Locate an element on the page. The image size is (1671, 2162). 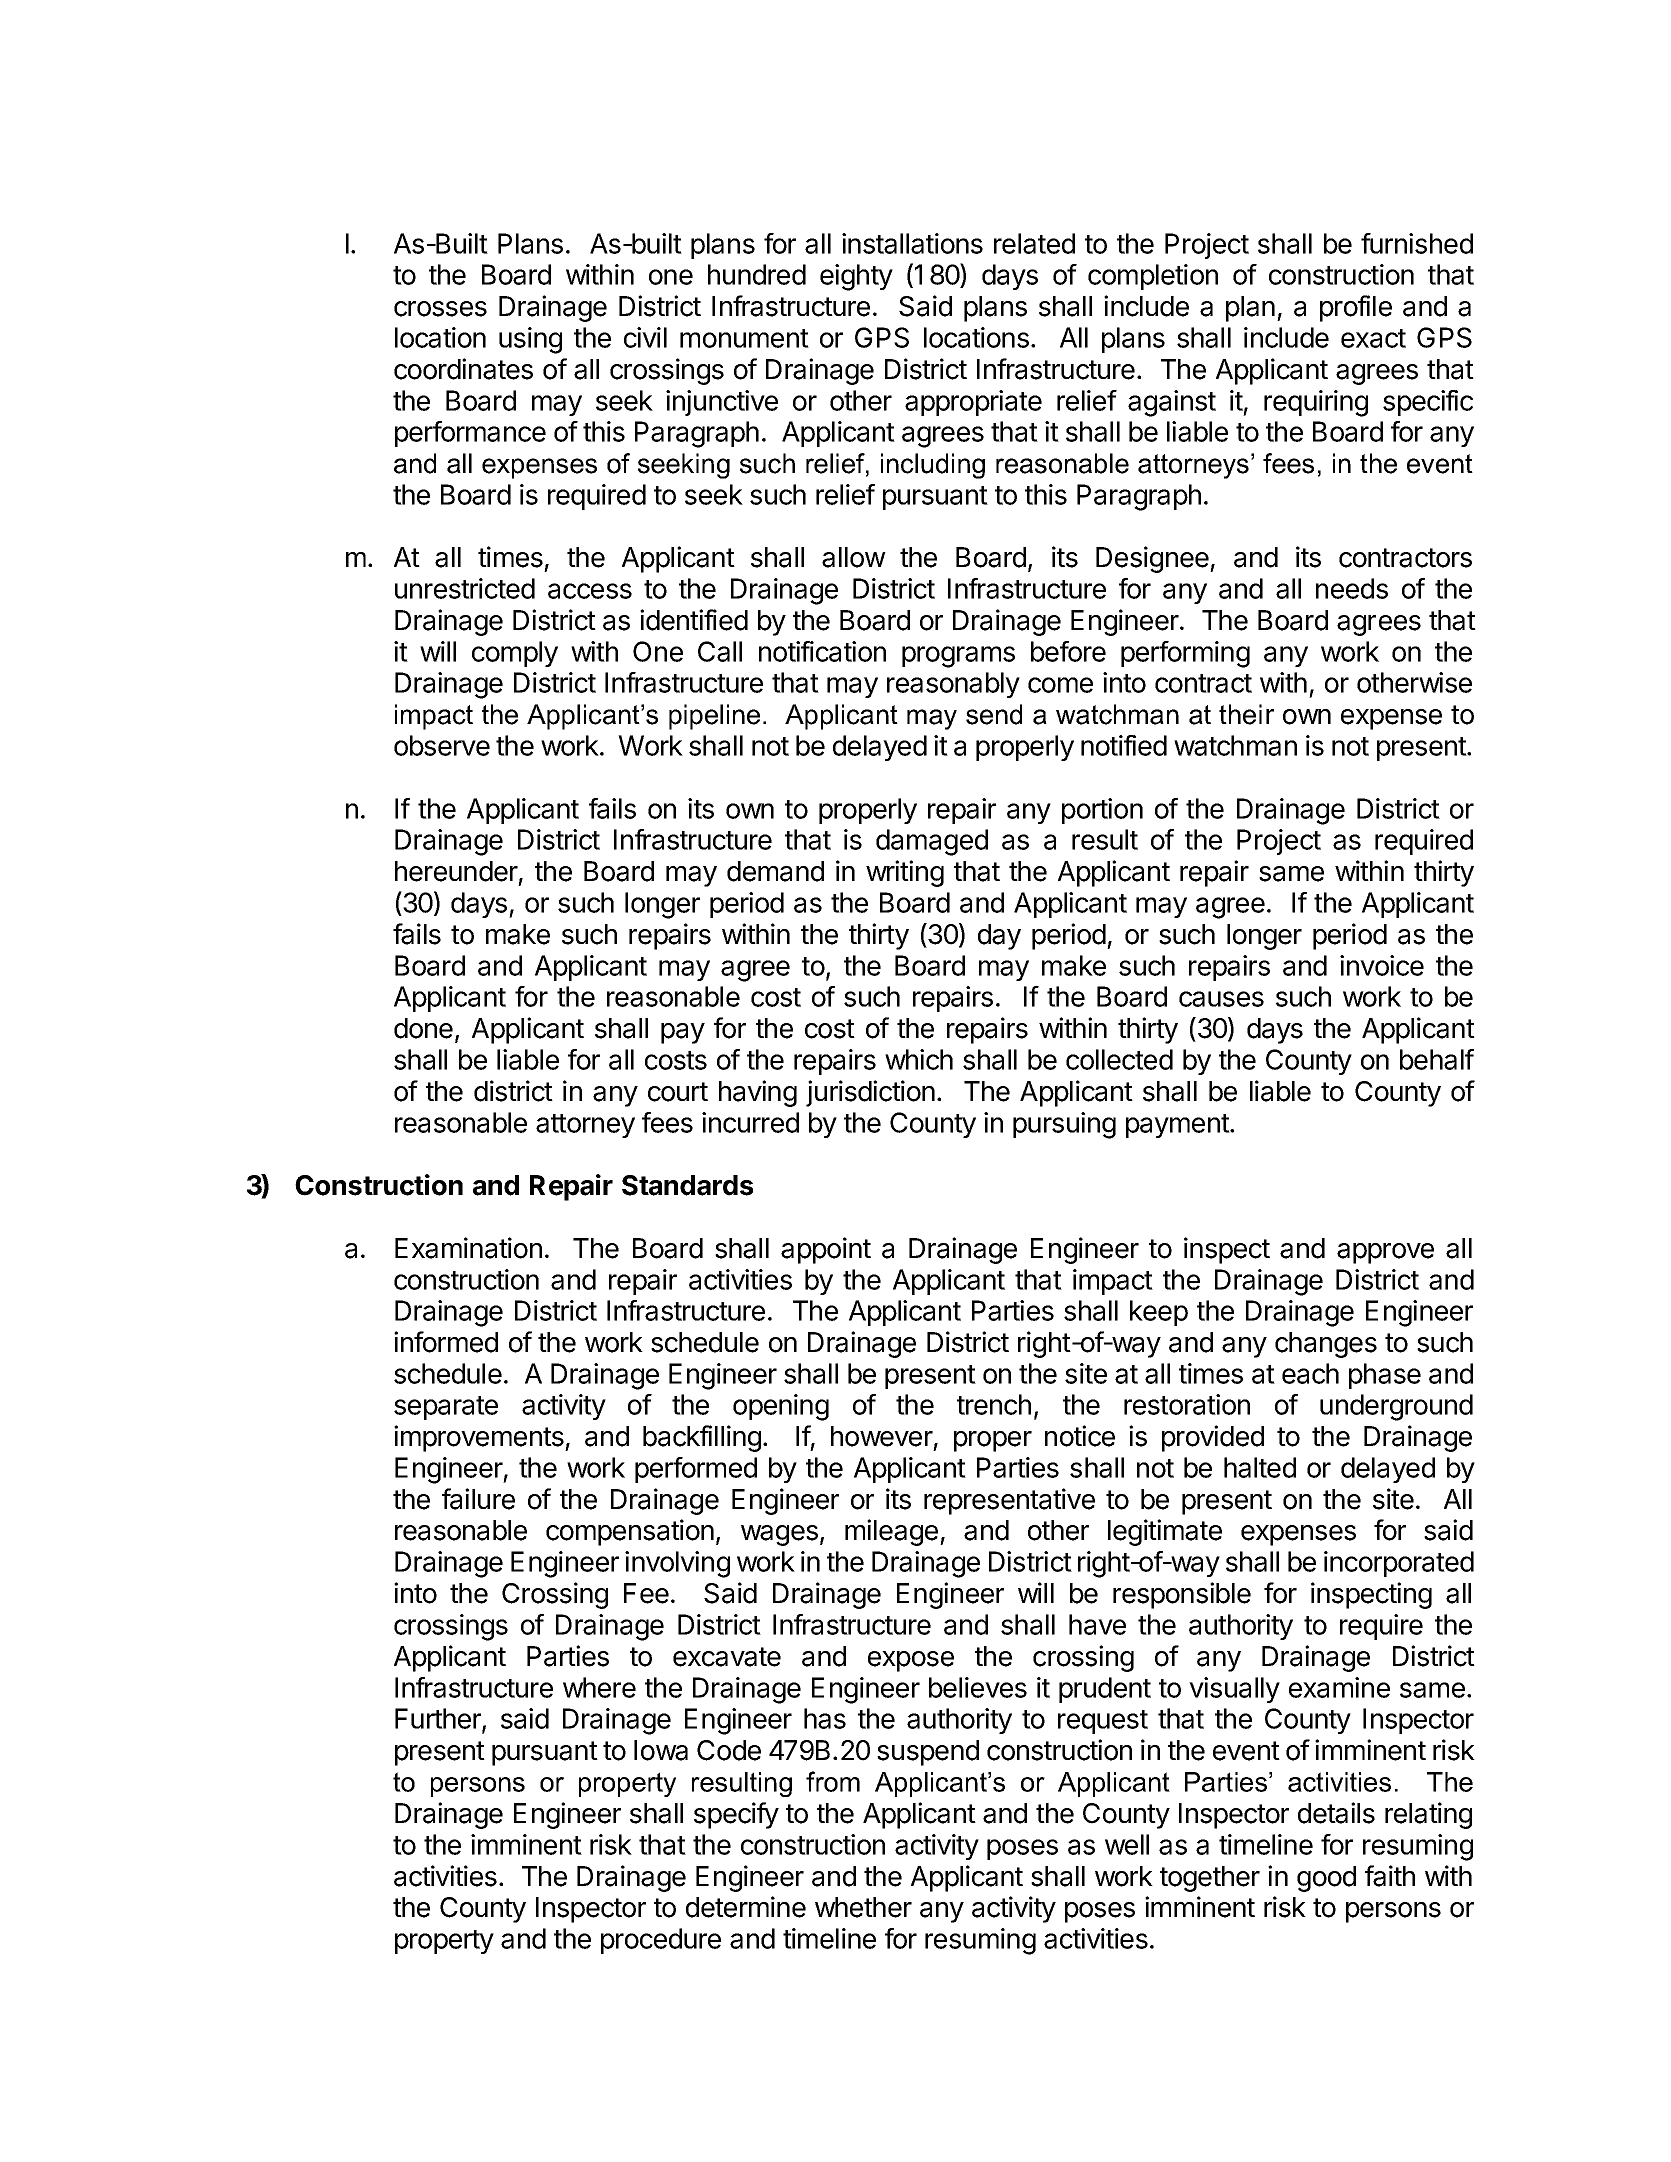
trench is located at coordinates (994, 1404).
